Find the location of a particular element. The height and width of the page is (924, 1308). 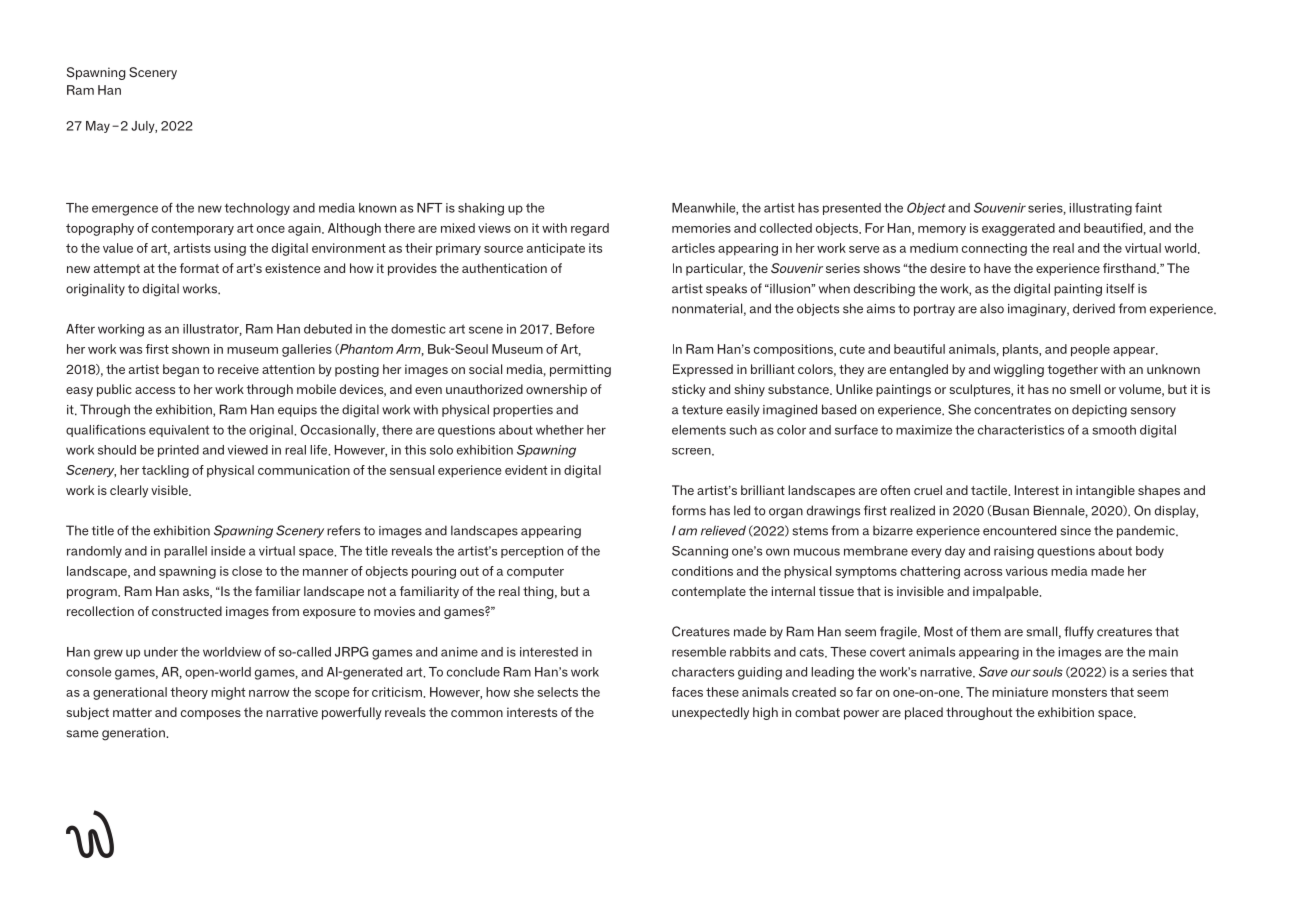

May is located at coordinates (98, 127).
